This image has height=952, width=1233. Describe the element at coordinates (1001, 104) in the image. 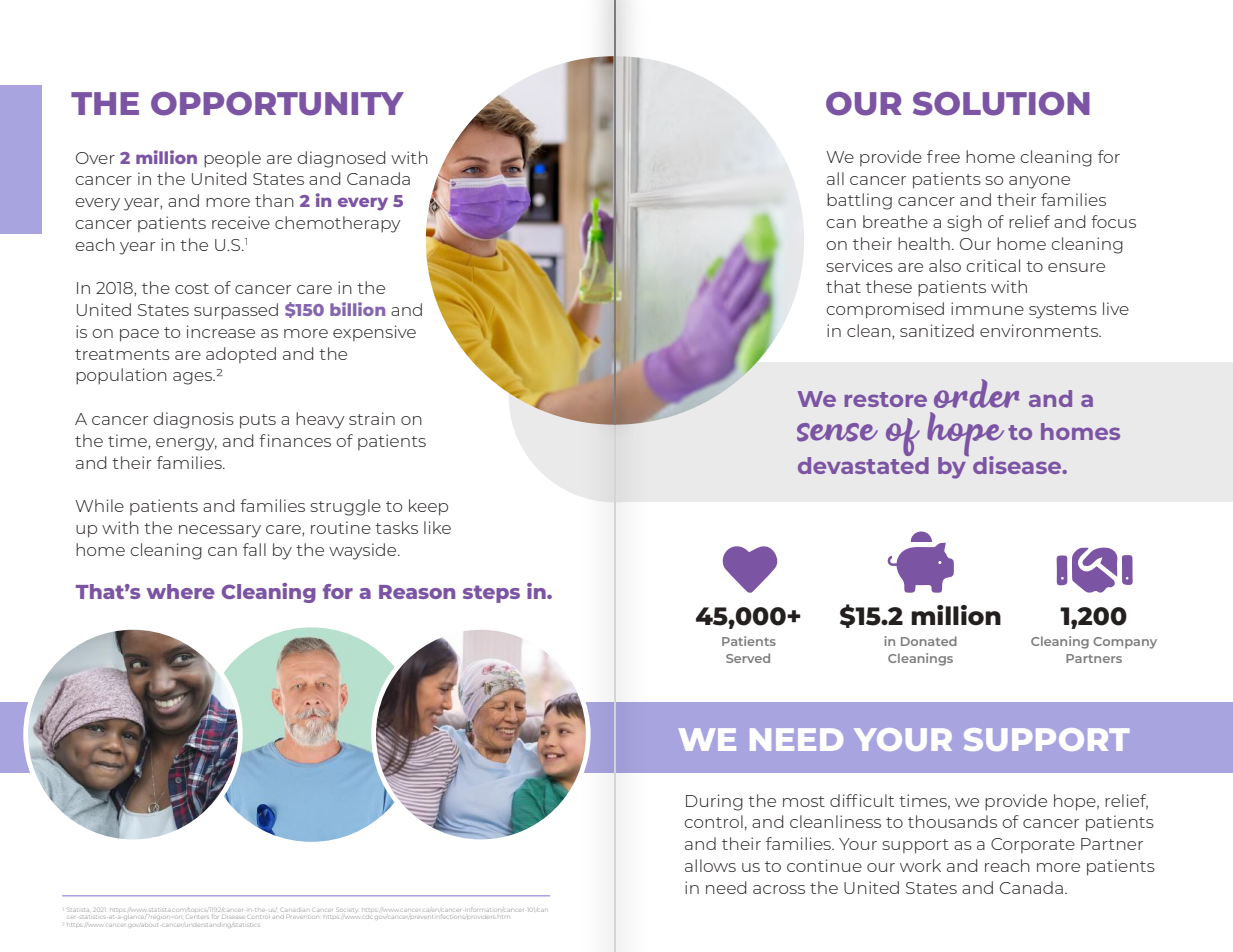

I see `SOLUTION` at that location.
